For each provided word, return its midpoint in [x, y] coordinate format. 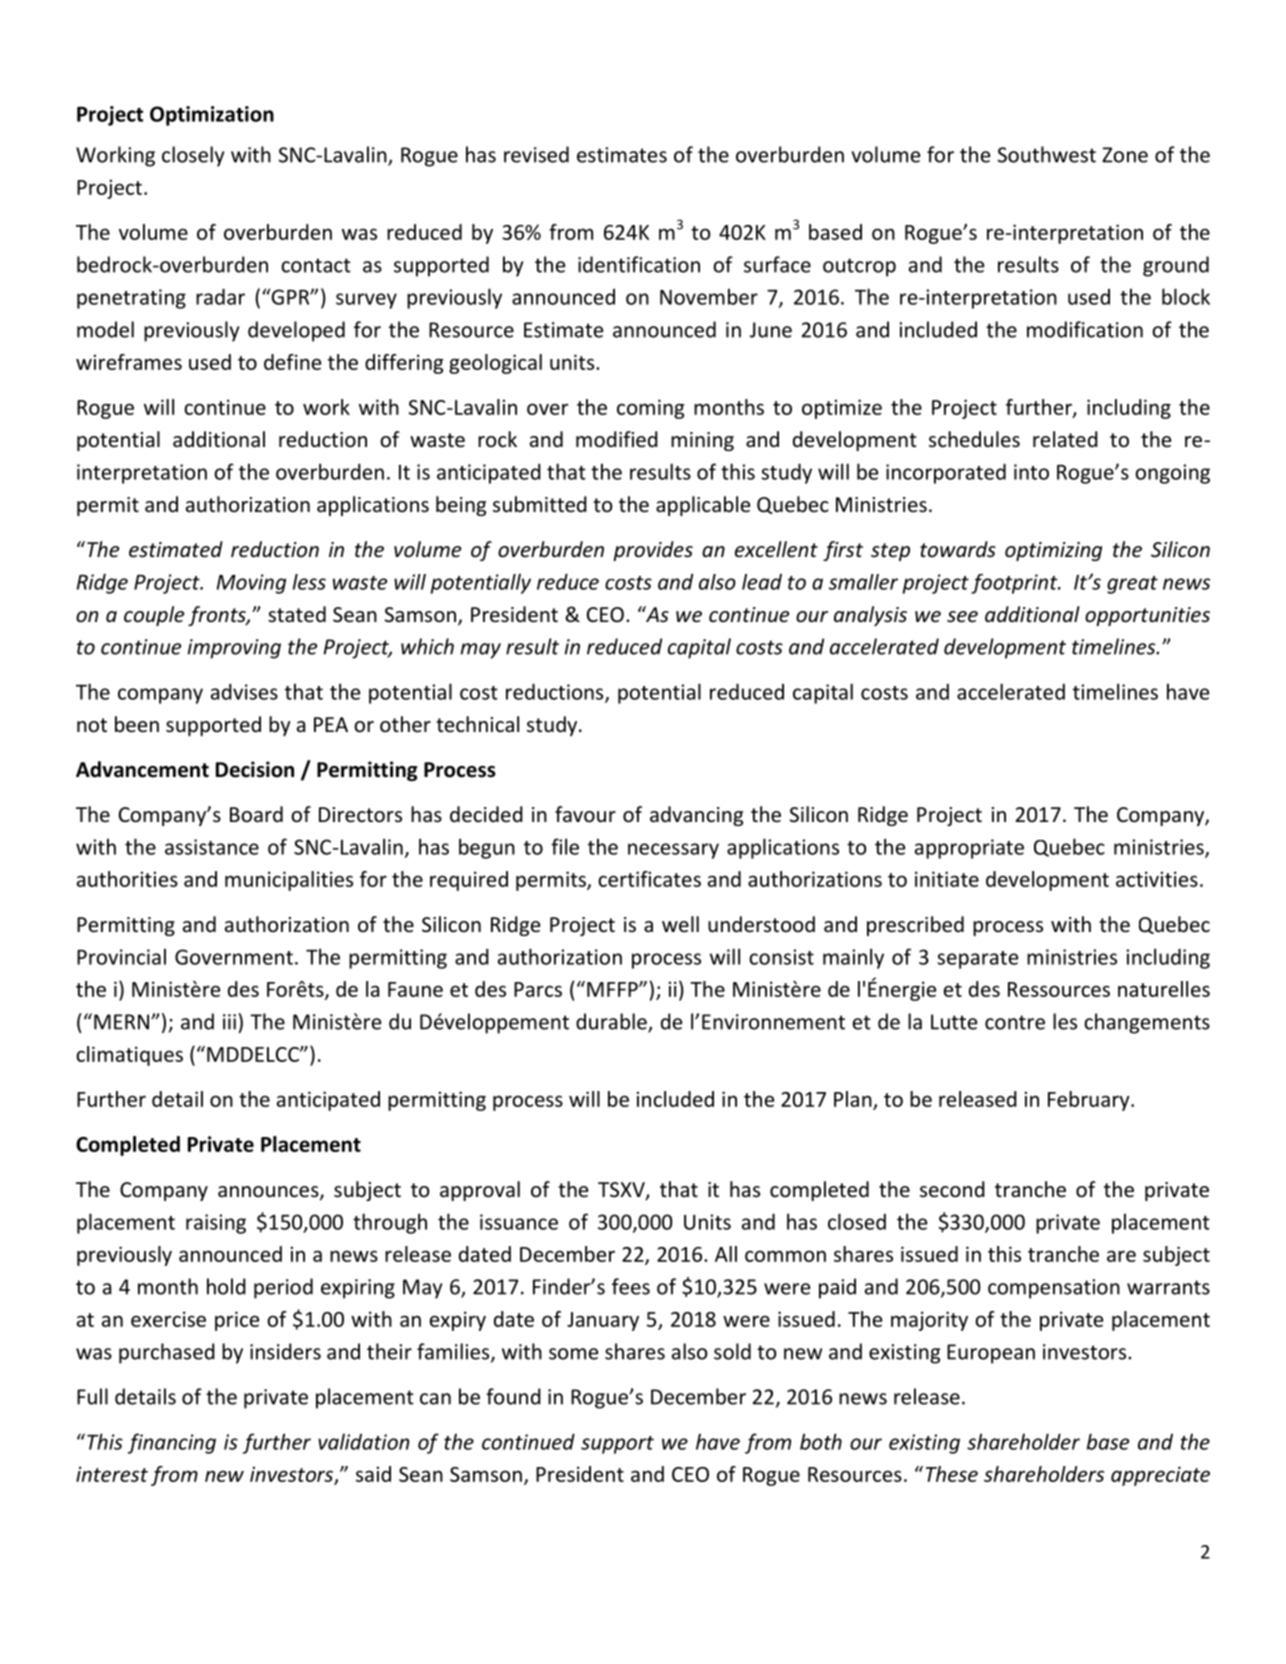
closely [193, 156]
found [513, 1396]
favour [585, 814]
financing [172, 1443]
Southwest [1047, 154]
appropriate [969, 849]
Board [256, 814]
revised [536, 154]
